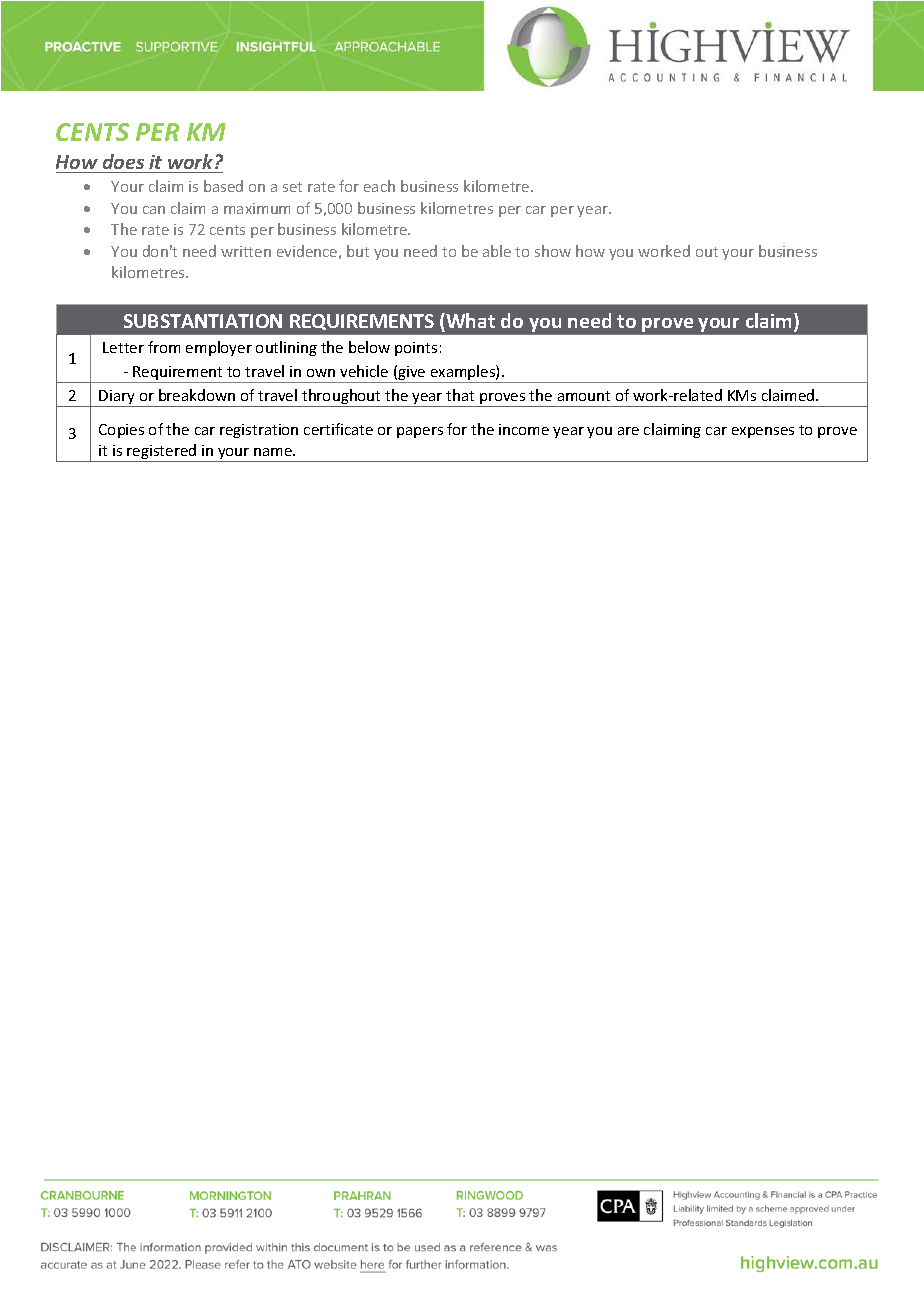 The width and height of the document is (924, 1309). Describe the element at coordinates (162, 453) in the document. I see `registered` at that location.
